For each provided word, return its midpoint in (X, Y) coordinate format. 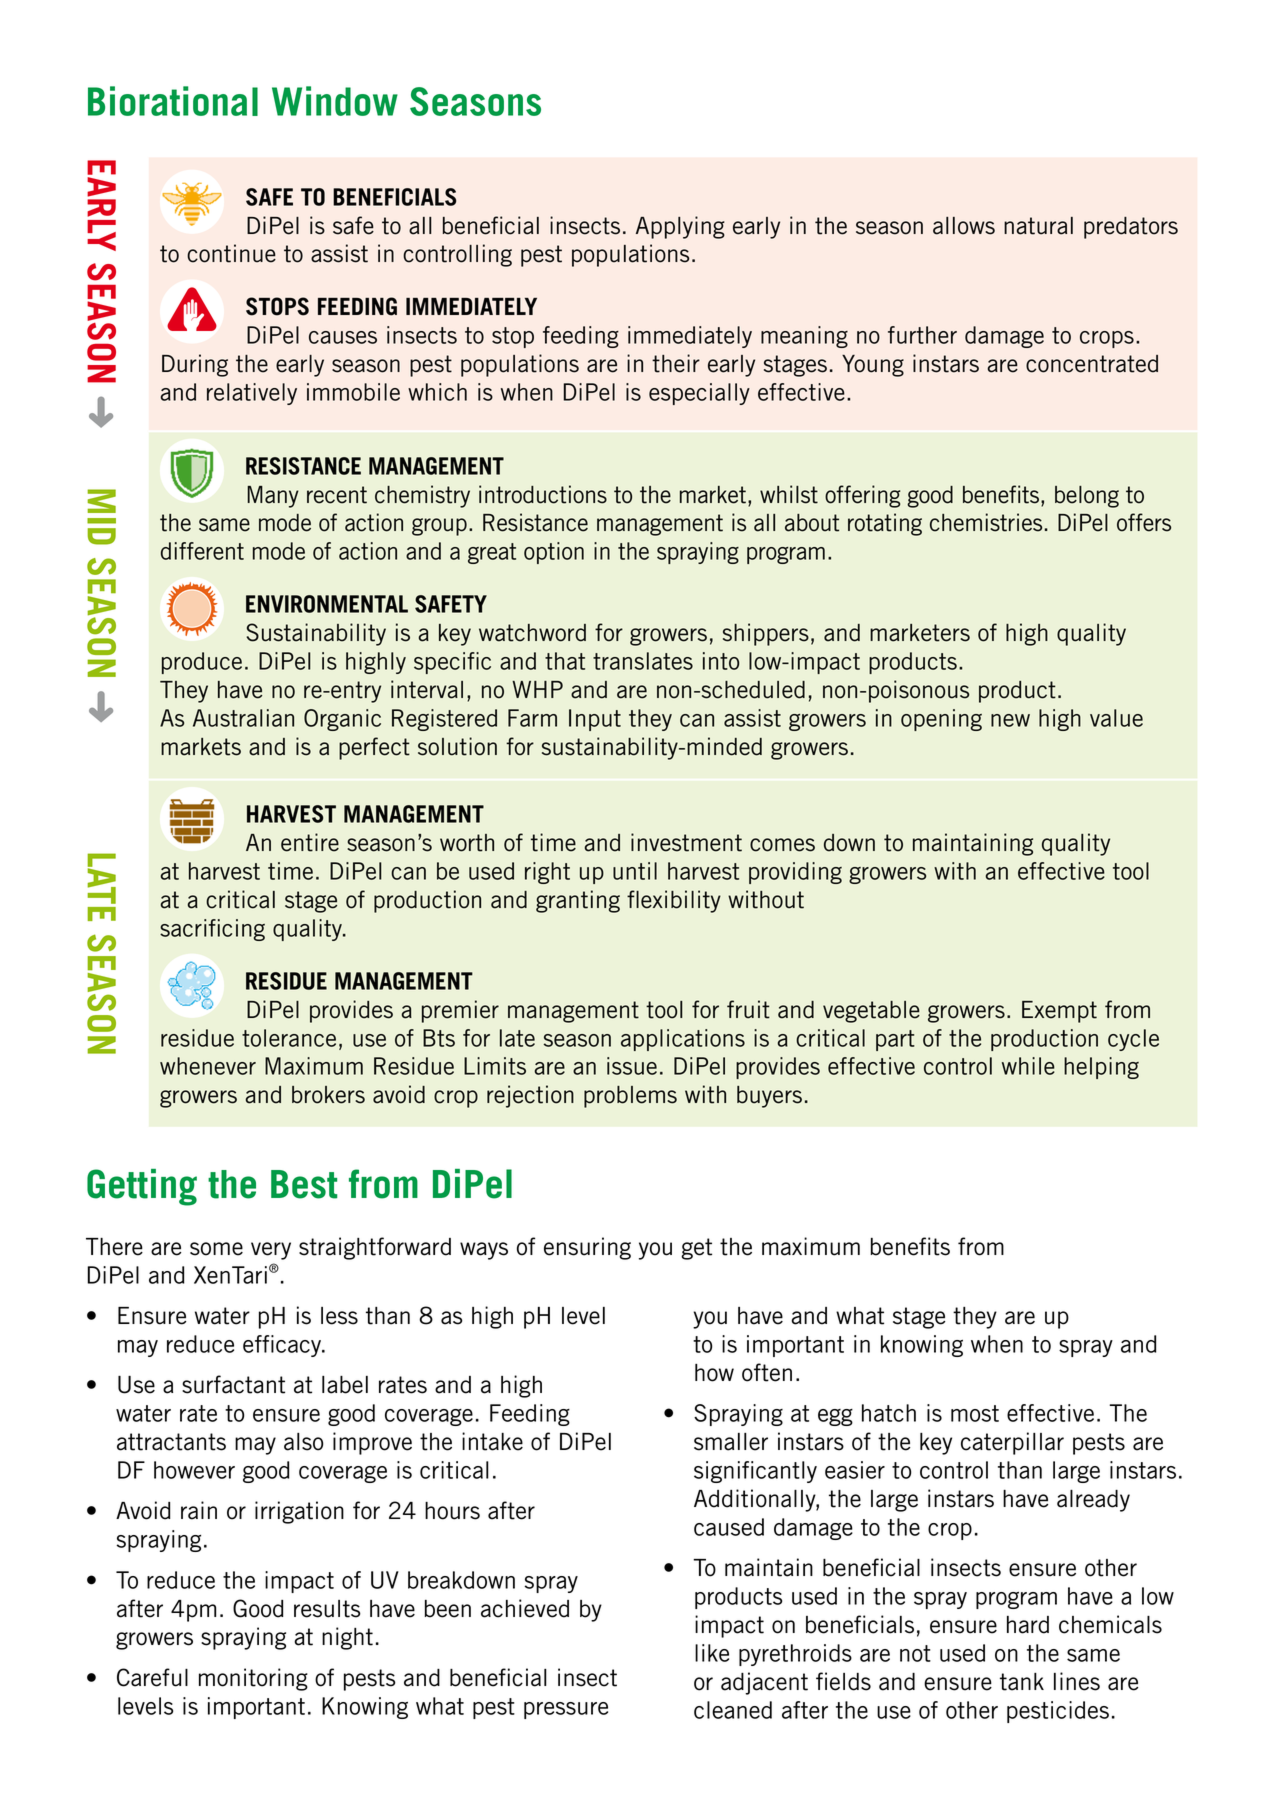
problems (630, 1097)
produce (202, 663)
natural (1038, 226)
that (565, 661)
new (1010, 720)
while (1028, 1066)
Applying (680, 227)
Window (335, 101)
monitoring (253, 1679)
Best (304, 1184)
